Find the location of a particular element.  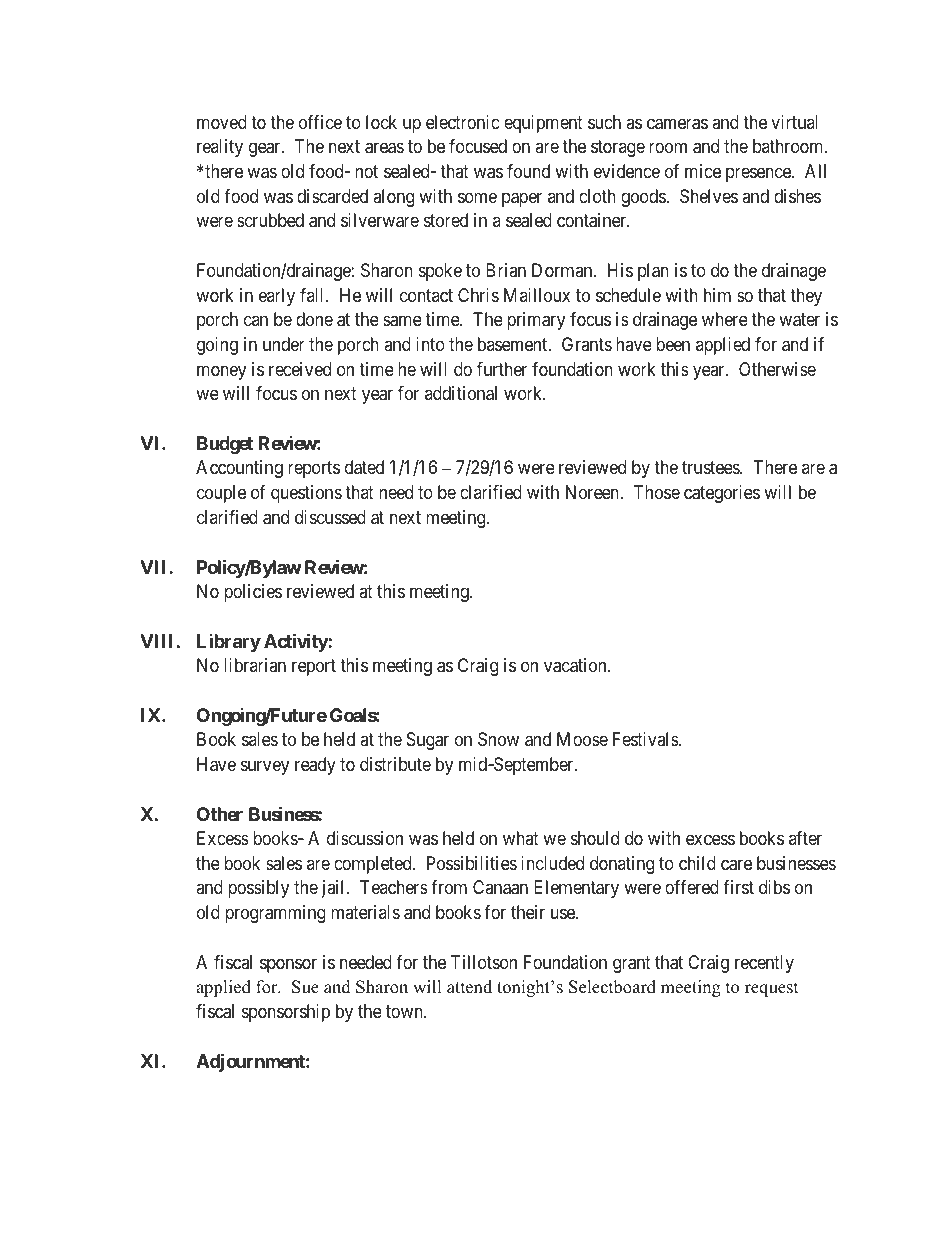

electronic is located at coordinates (463, 122).
